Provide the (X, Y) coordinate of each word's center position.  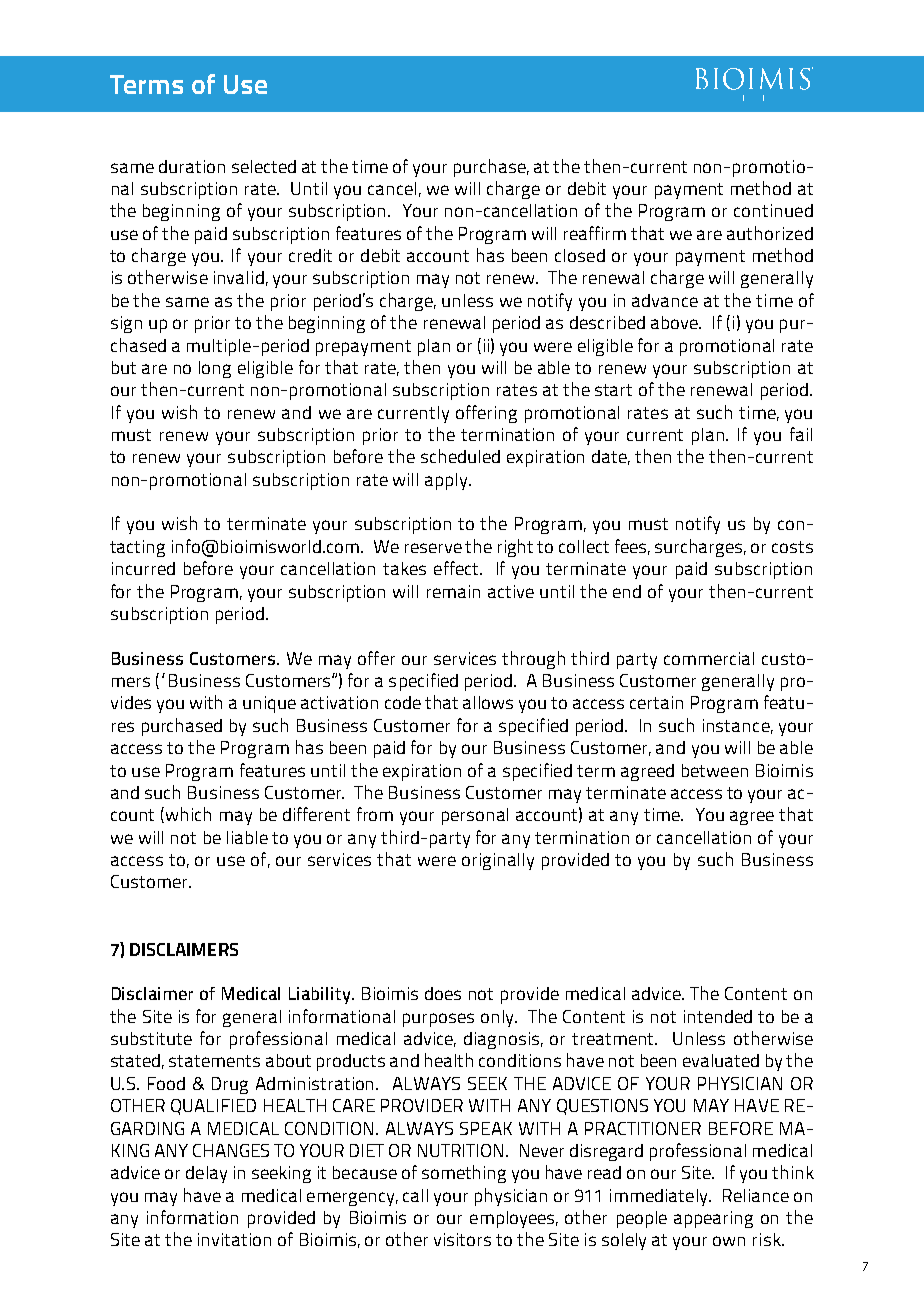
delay (206, 1174)
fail (801, 434)
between (715, 770)
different (316, 814)
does (443, 993)
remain (453, 591)
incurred (143, 568)
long (215, 369)
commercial (709, 658)
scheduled (460, 456)
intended (718, 1016)
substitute (151, 1038)
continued (773, 210)
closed (580, 255)
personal (475, 816)
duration (192, 166)
